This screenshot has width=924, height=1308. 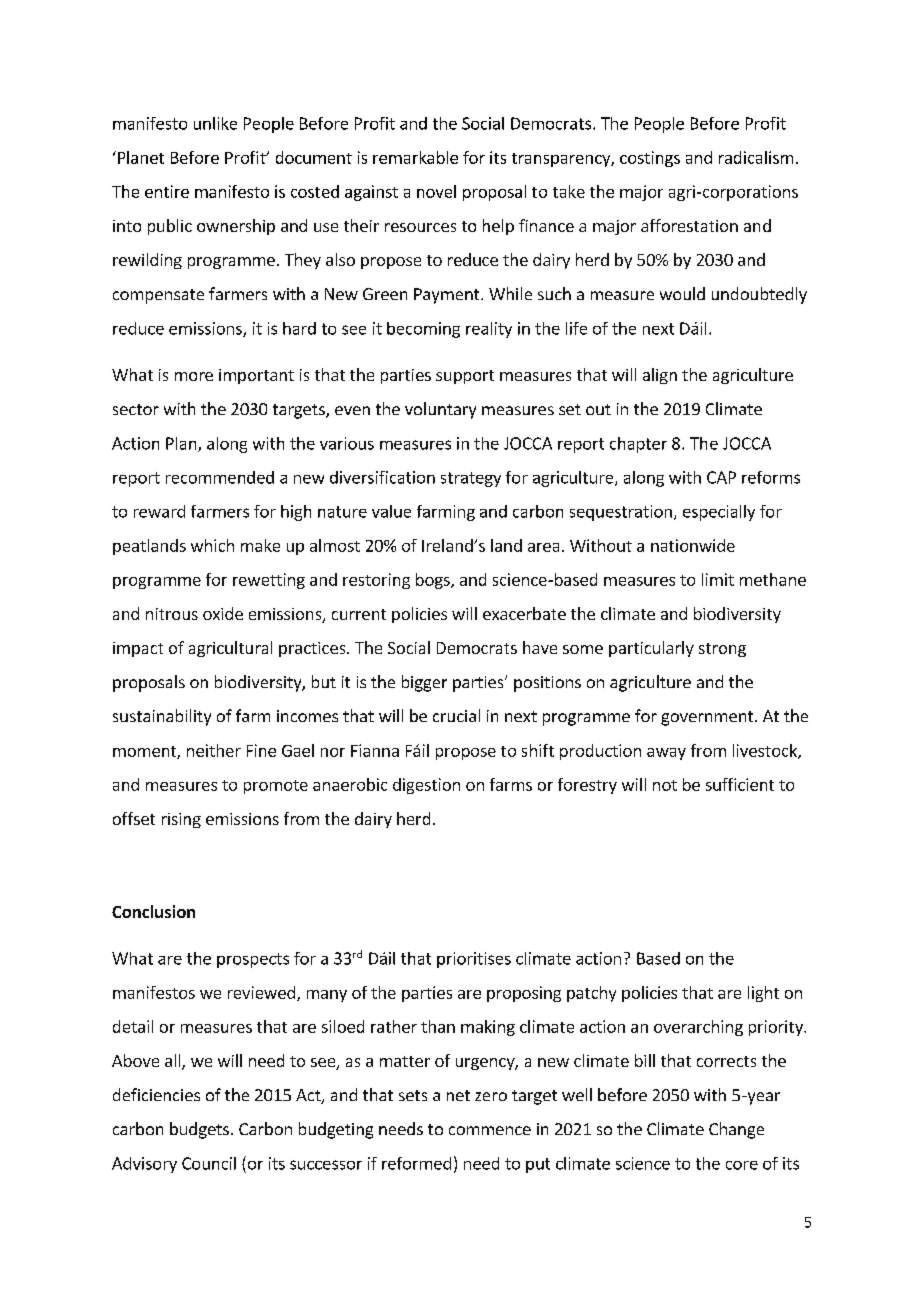 What do you see at coordinates (220, 477) in the screenshot?
I see `recommended` at bounding box center [220, 477].
